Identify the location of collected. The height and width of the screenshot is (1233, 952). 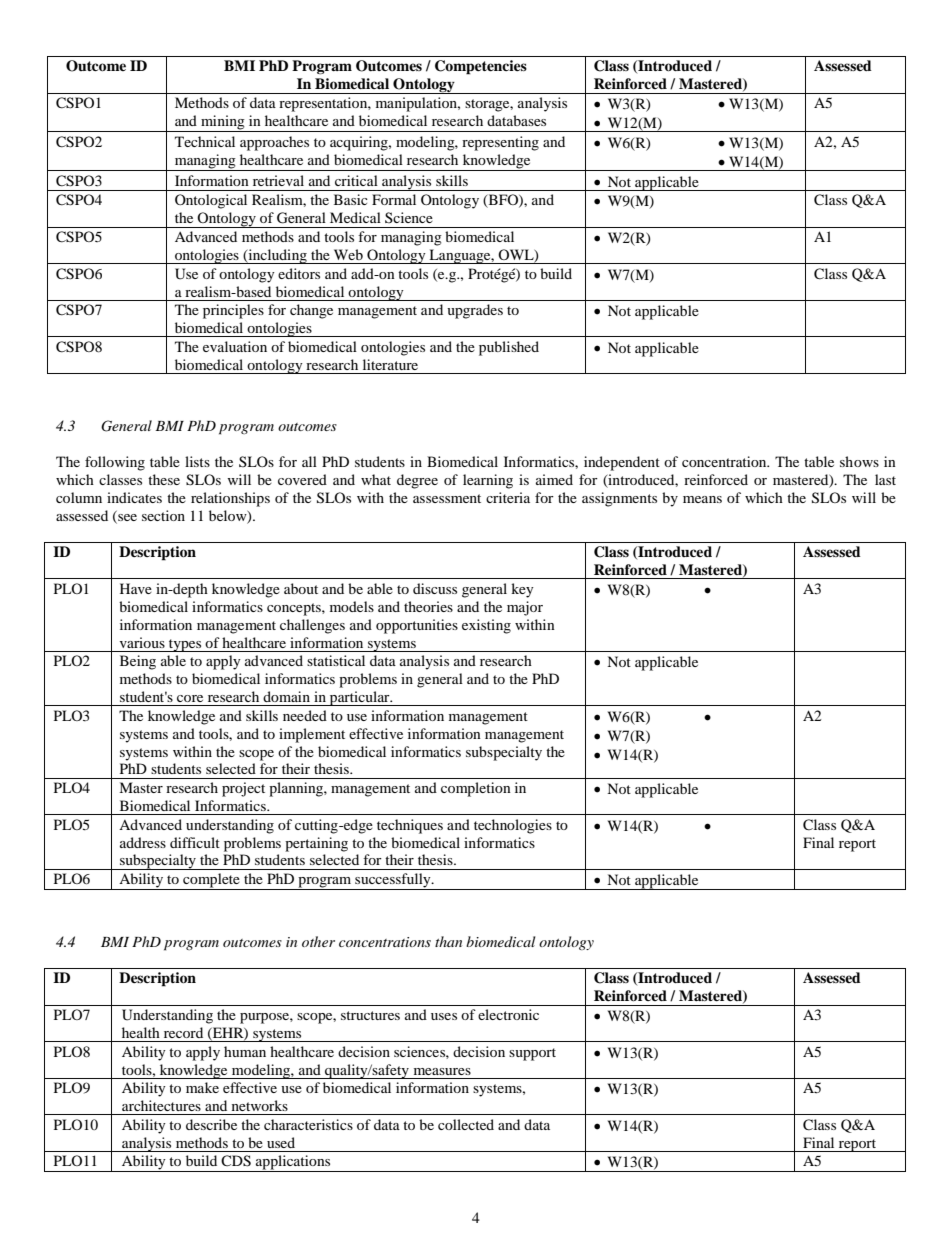
(466, 1124).
